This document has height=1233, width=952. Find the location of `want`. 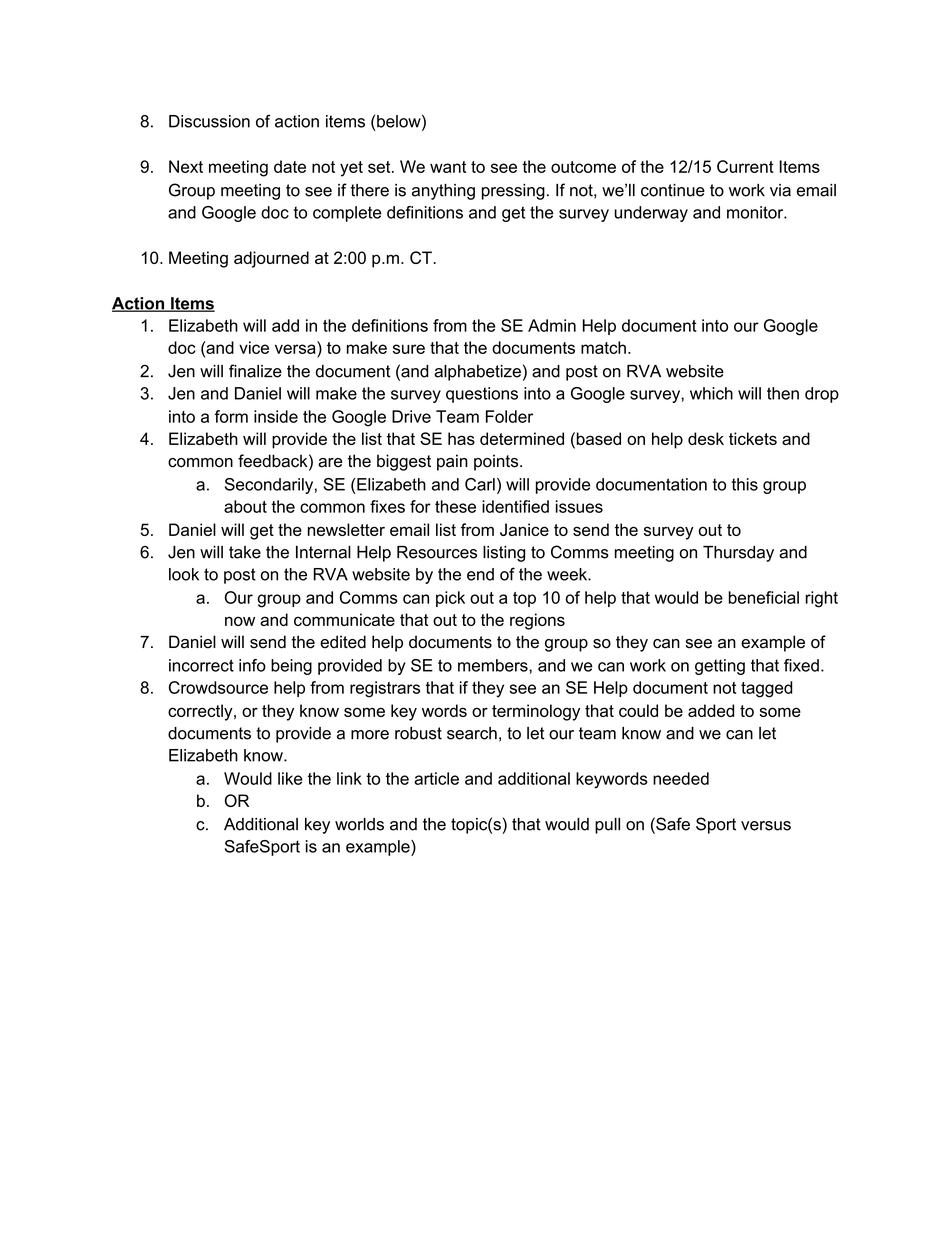

want is located at coordinates (448, 167).
